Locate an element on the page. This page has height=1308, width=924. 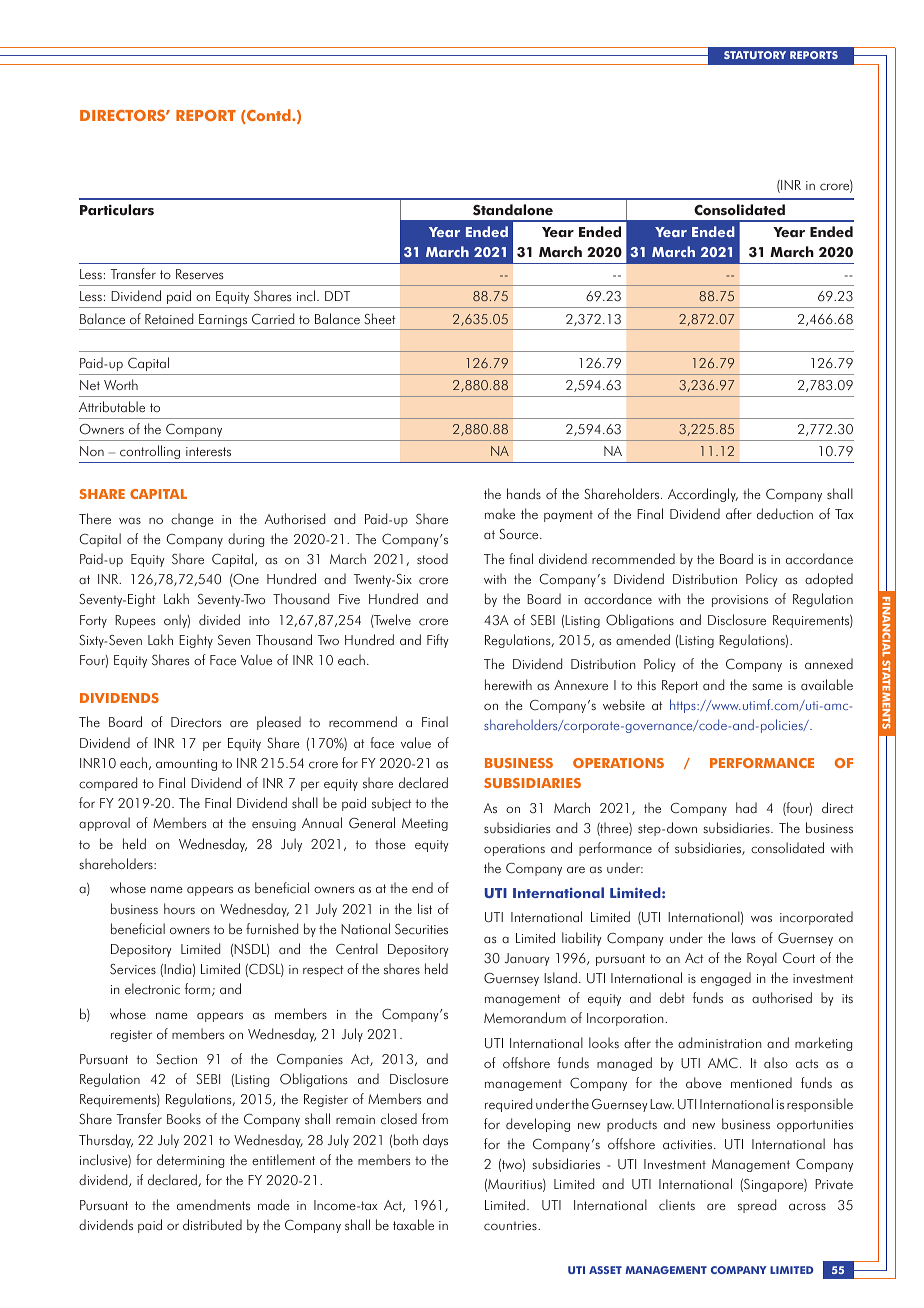
Standalone is located at coordinates (513, 210).
